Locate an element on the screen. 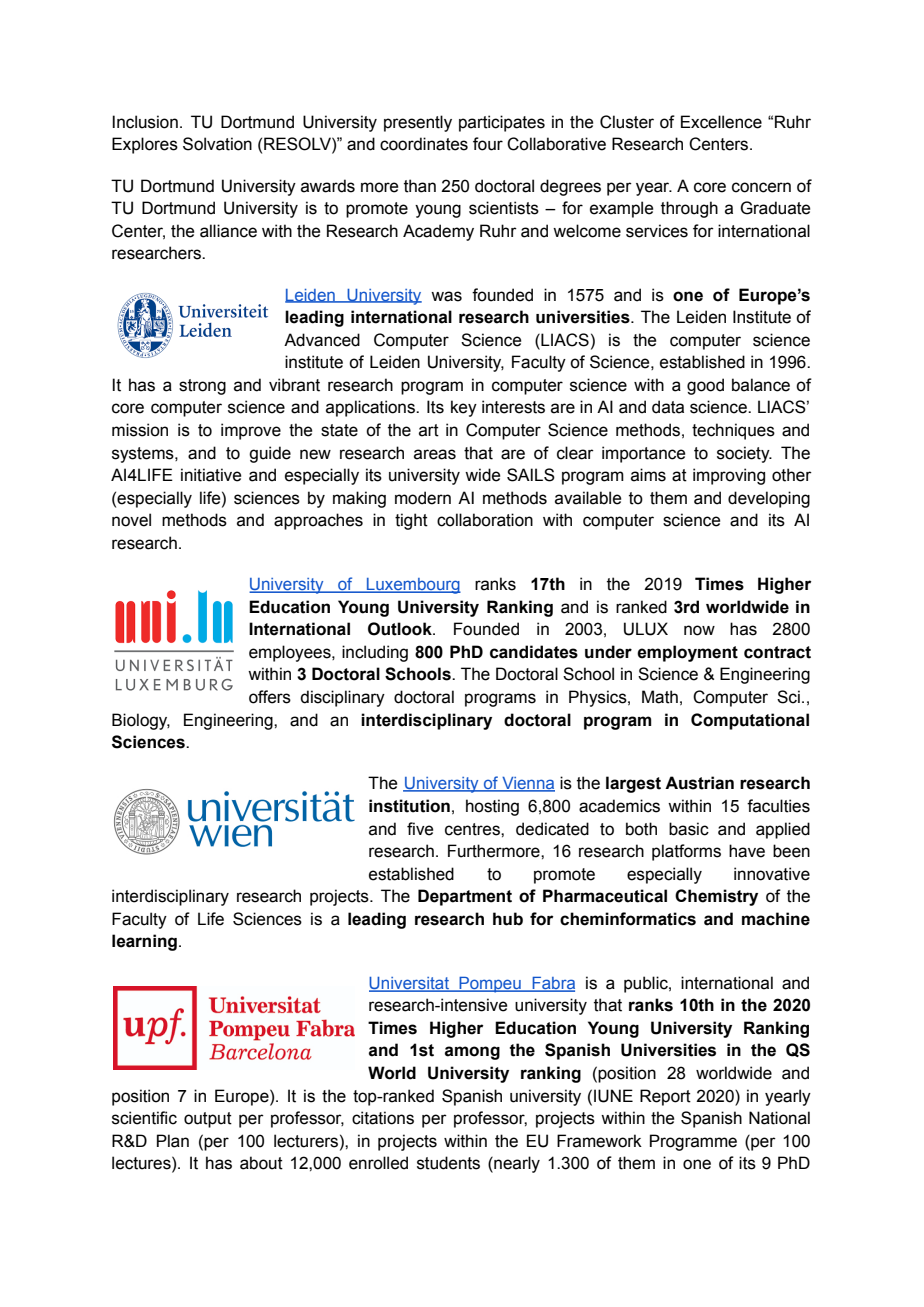  output is located at coordinates (208, 1120).
